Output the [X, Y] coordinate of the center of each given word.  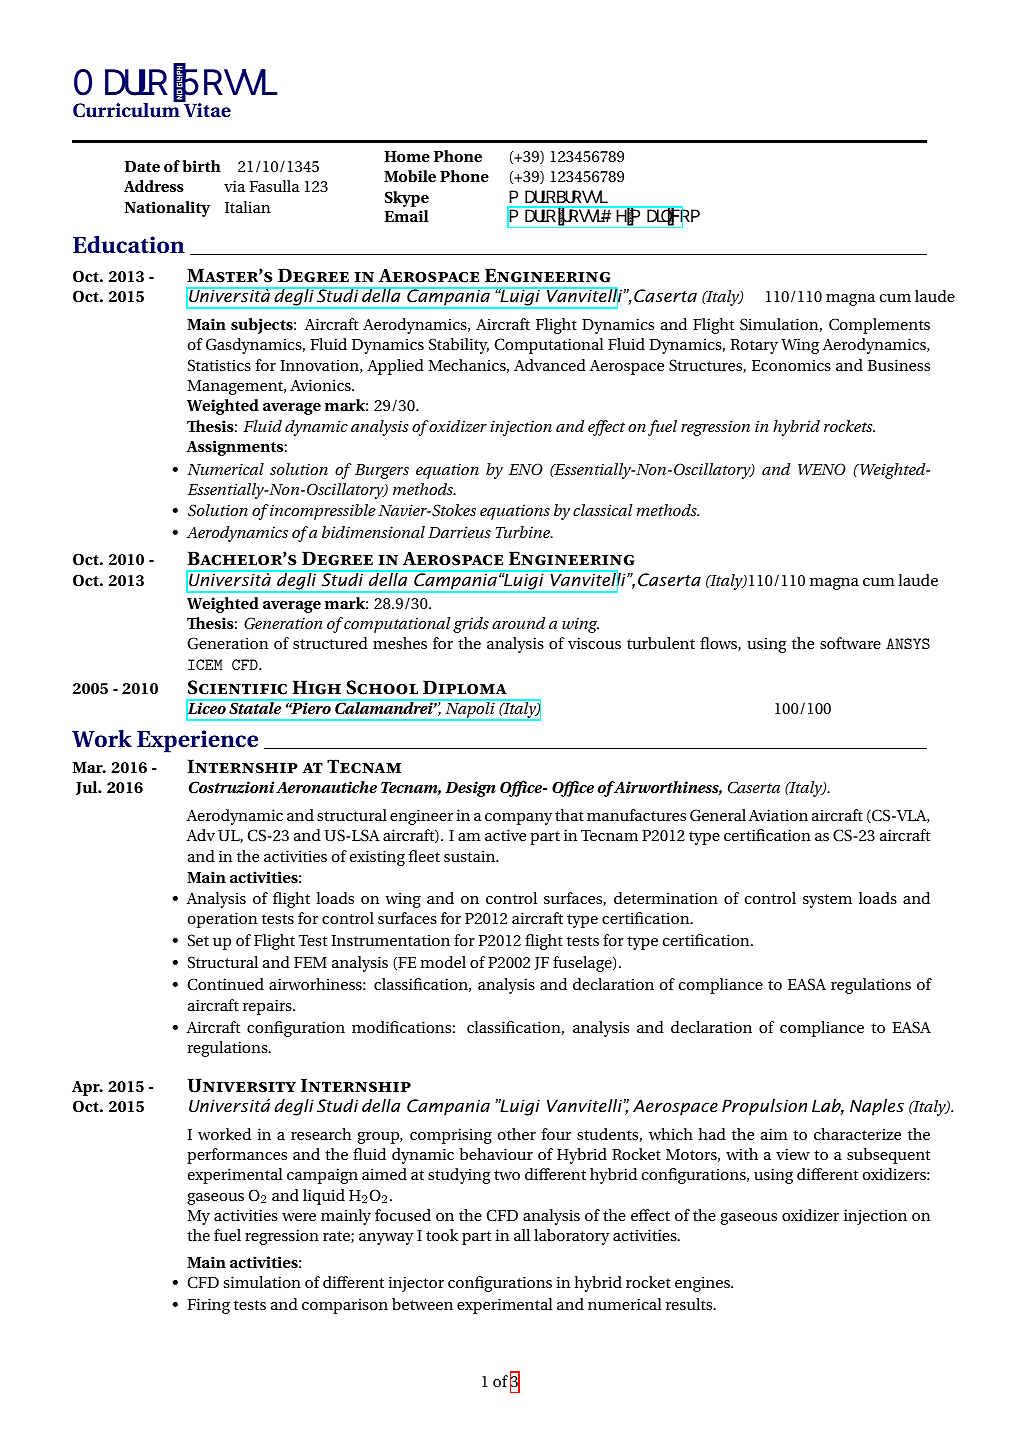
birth [202, 166]
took [442, 1235]
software [850, 643]
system [827, 901]
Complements [879, 326]
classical [603, 510]
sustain [471, 856]
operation [222, 920]
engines [703, 1284]
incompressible [322, 512]
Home [407, 156]
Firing [208, 1306]
